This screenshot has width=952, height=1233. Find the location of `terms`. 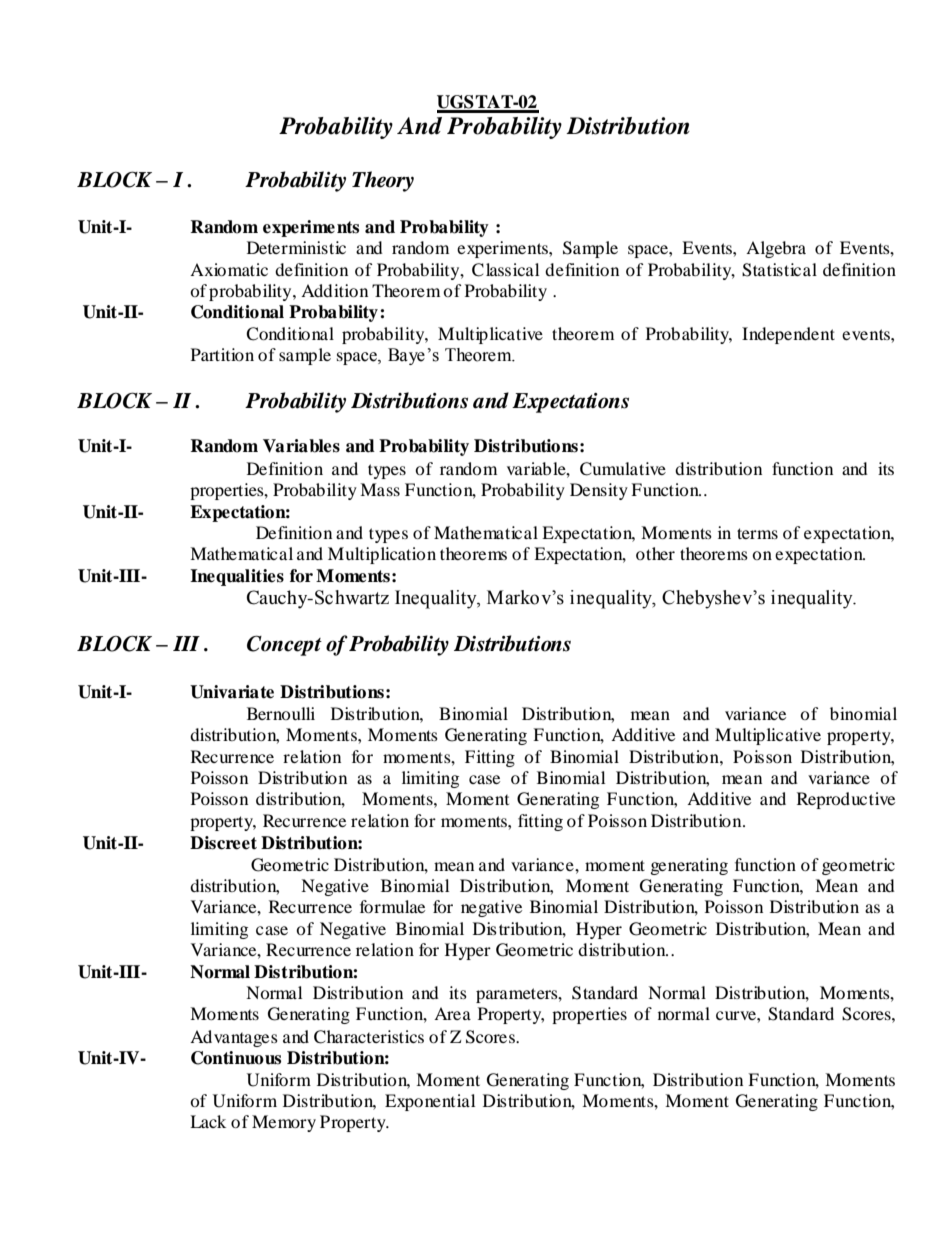

terms is located at coordinates (757, 533).
